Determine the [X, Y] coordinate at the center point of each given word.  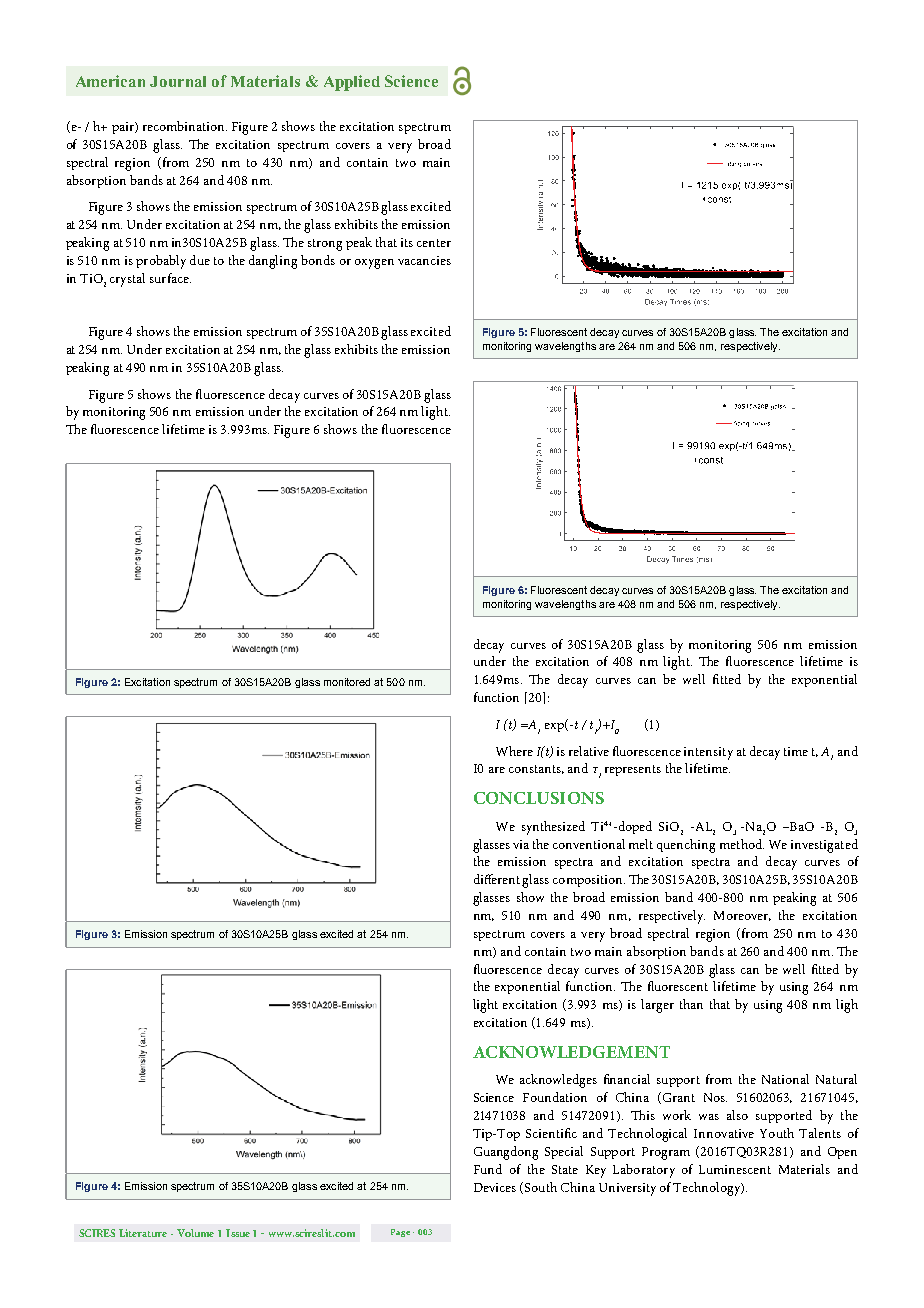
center [434, 243]
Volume [195, 1233]
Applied [352, 83]
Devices [495, 1187]
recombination [185, 126]
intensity [708, 753]
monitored [347, 682]
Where [514, 751]
